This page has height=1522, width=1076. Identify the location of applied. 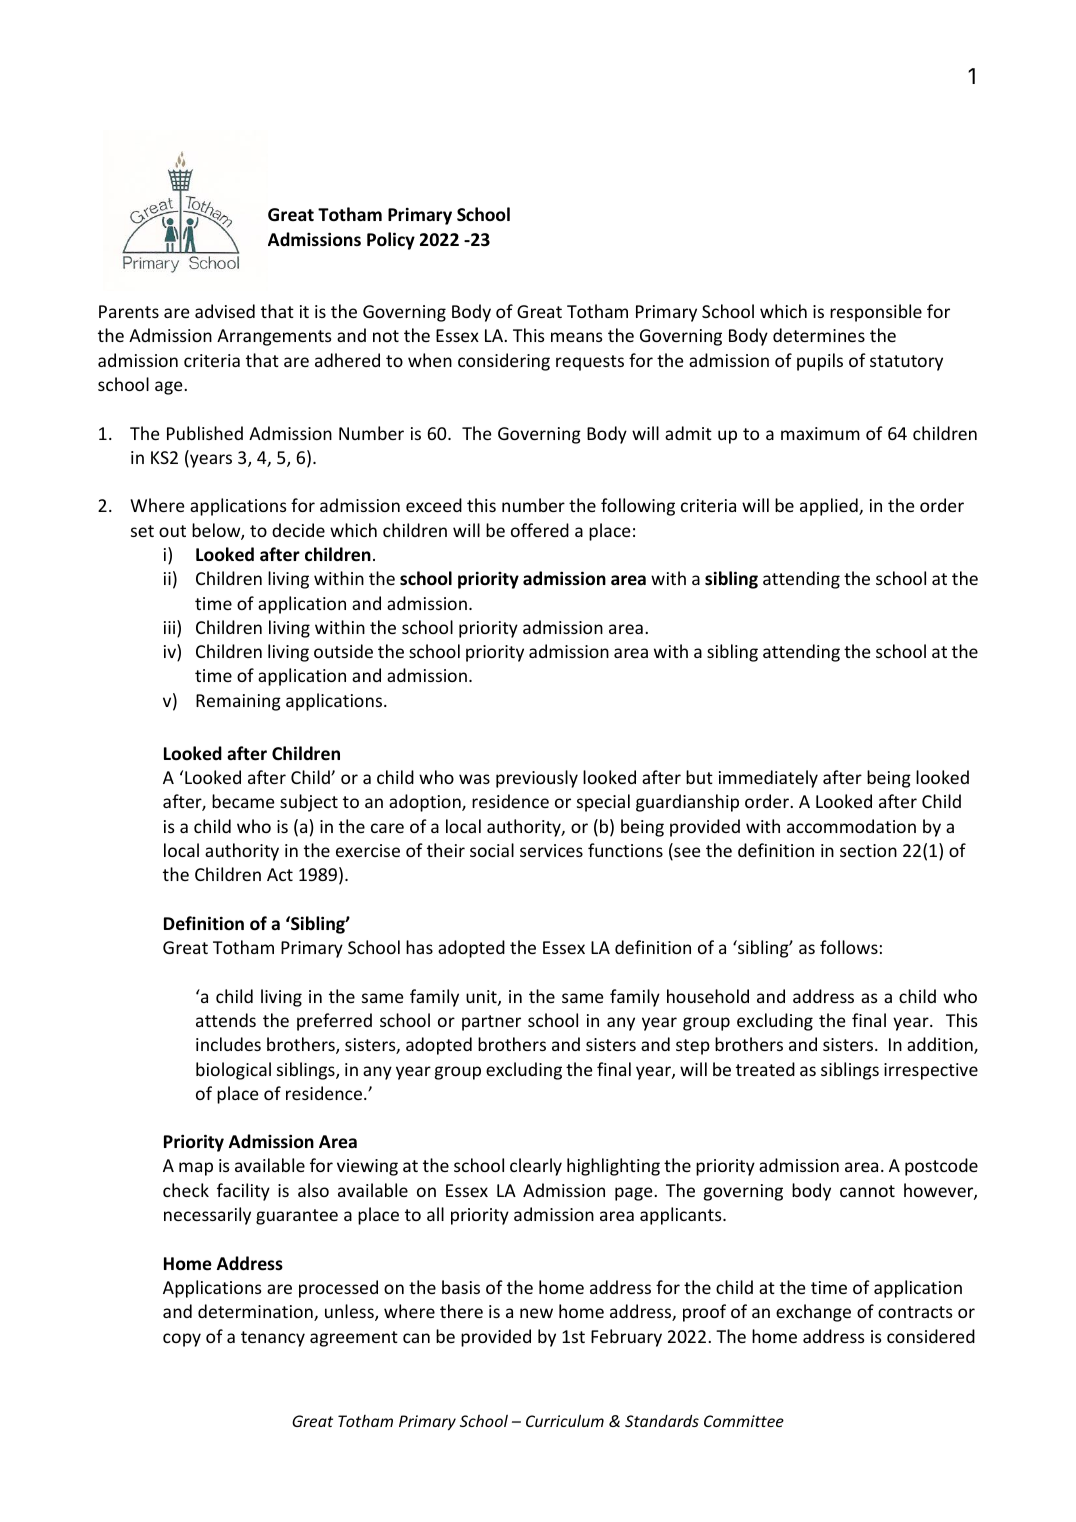
(830, 507).
